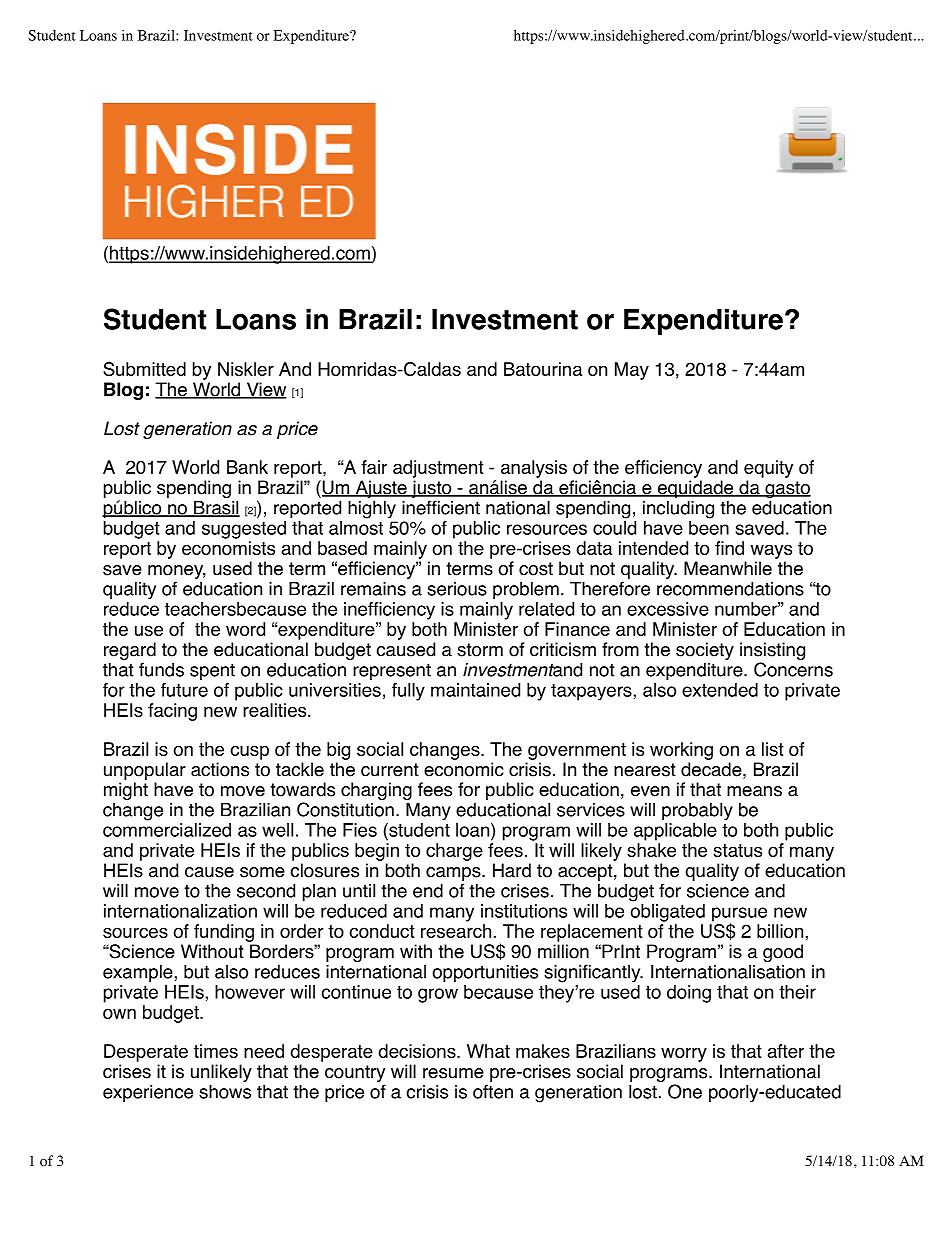 The width and height of the document is (952, 1233). What do you see at coordinates (632, 371) in the document?
I see `May` at bounding box center [632, 371].
